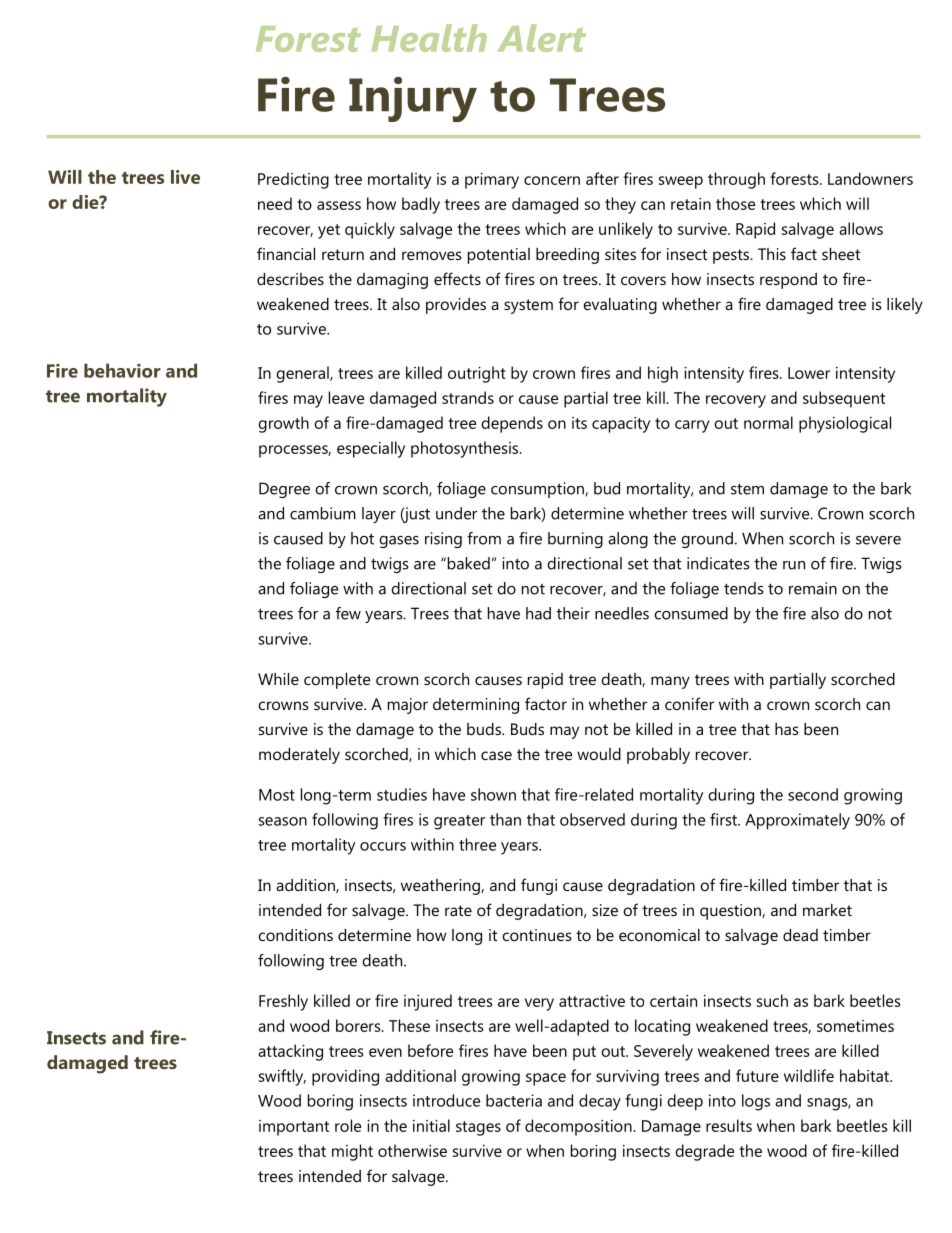  What do you see at coordinates (542, 38) in the screenshot?
I see `Alert` at bounding box center [542, 38].
